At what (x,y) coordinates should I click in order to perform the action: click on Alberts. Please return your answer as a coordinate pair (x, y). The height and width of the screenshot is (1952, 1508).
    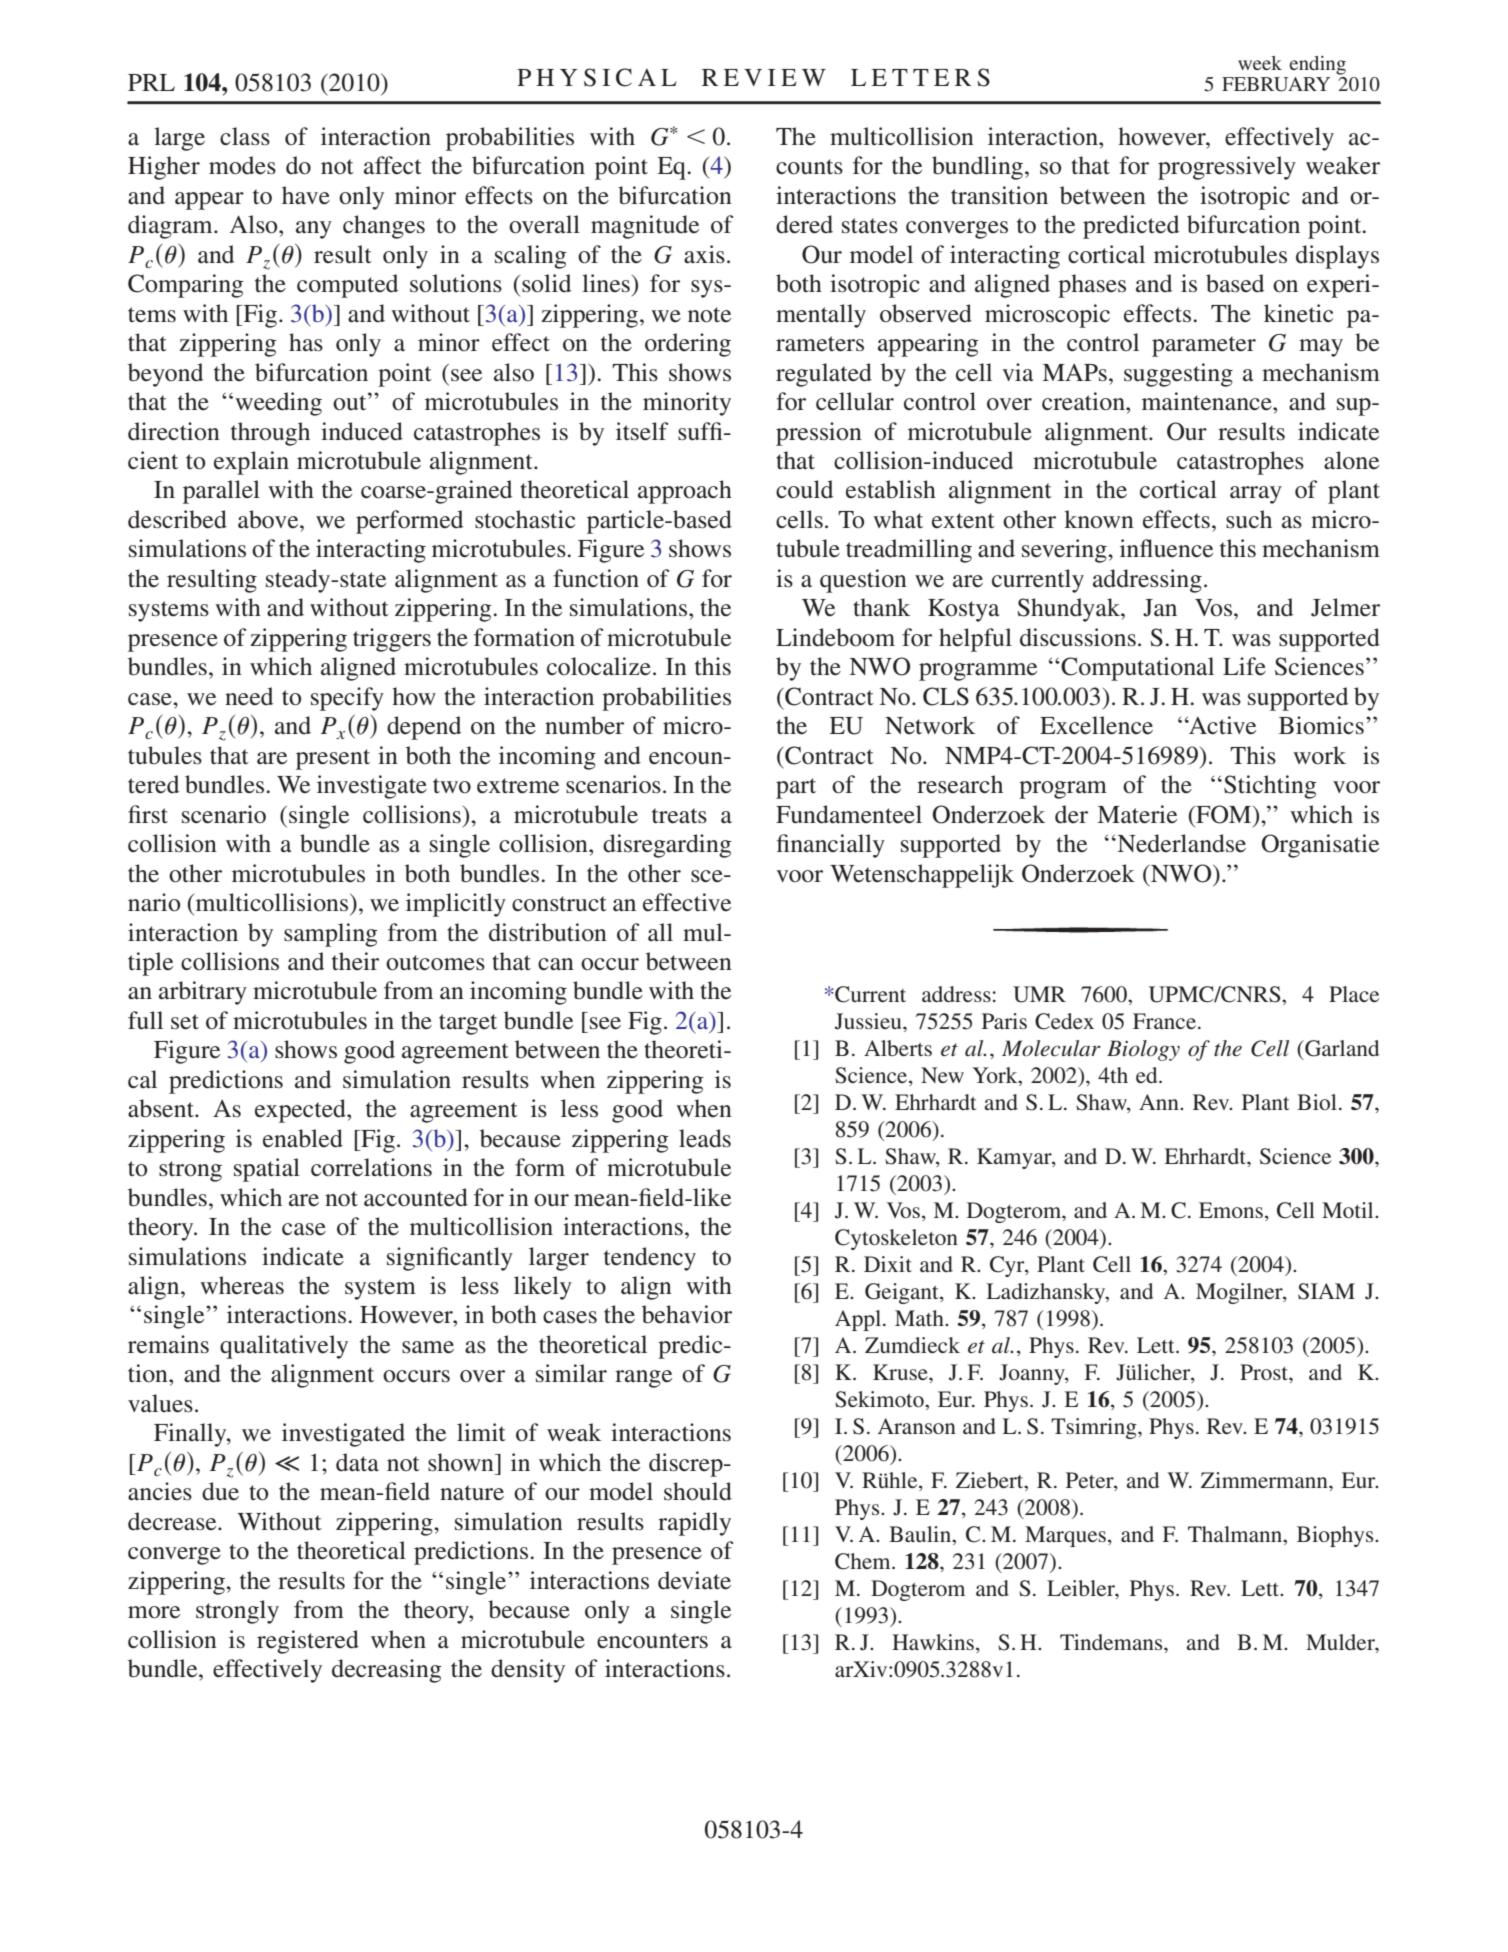
    Looking at the image, I should click on (898, 1048).
